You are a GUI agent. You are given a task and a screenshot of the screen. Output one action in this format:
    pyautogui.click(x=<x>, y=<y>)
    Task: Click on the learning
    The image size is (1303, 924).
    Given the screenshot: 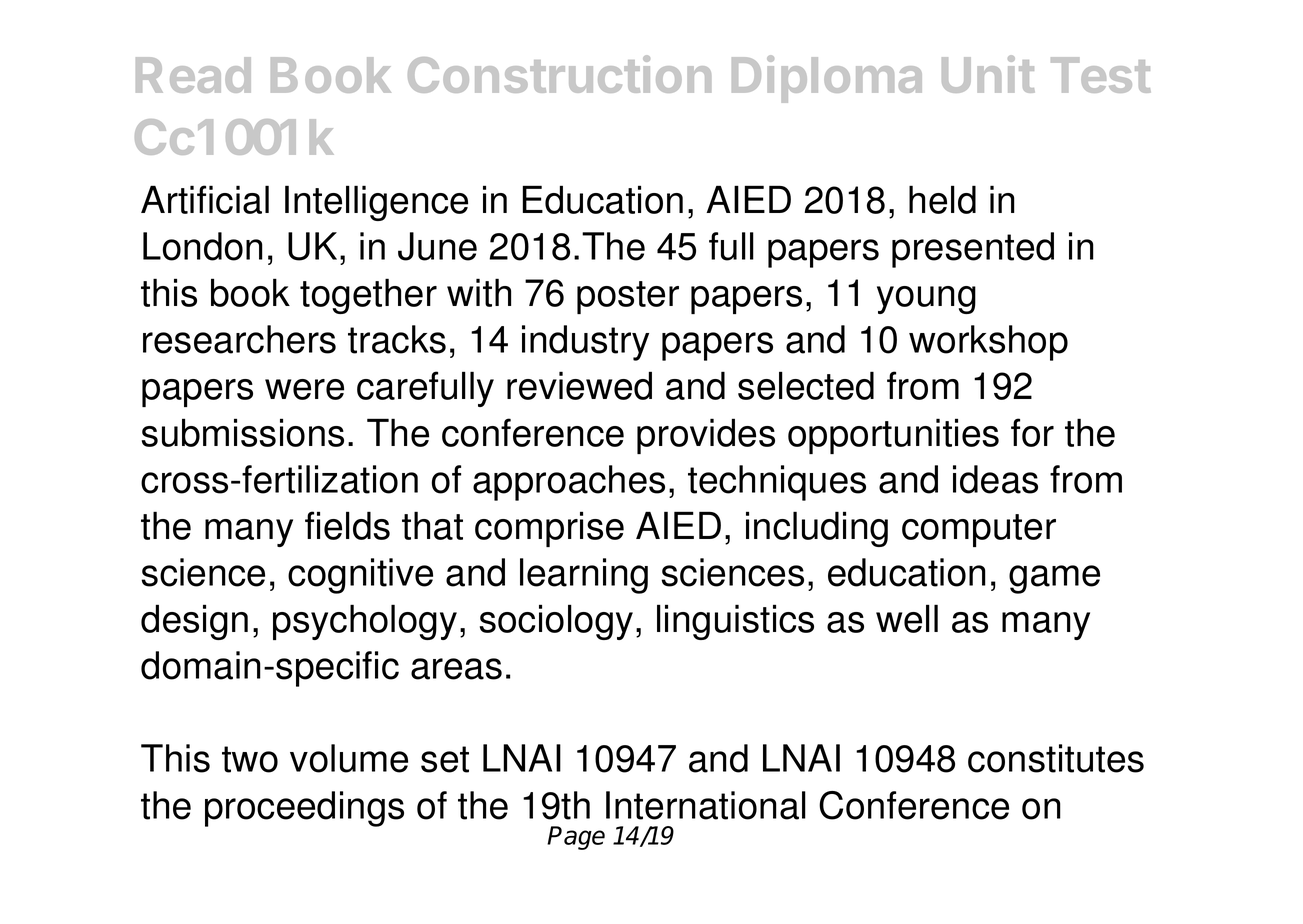 What is the action you would take?
    pyautogui.click(x=584, y=576)
